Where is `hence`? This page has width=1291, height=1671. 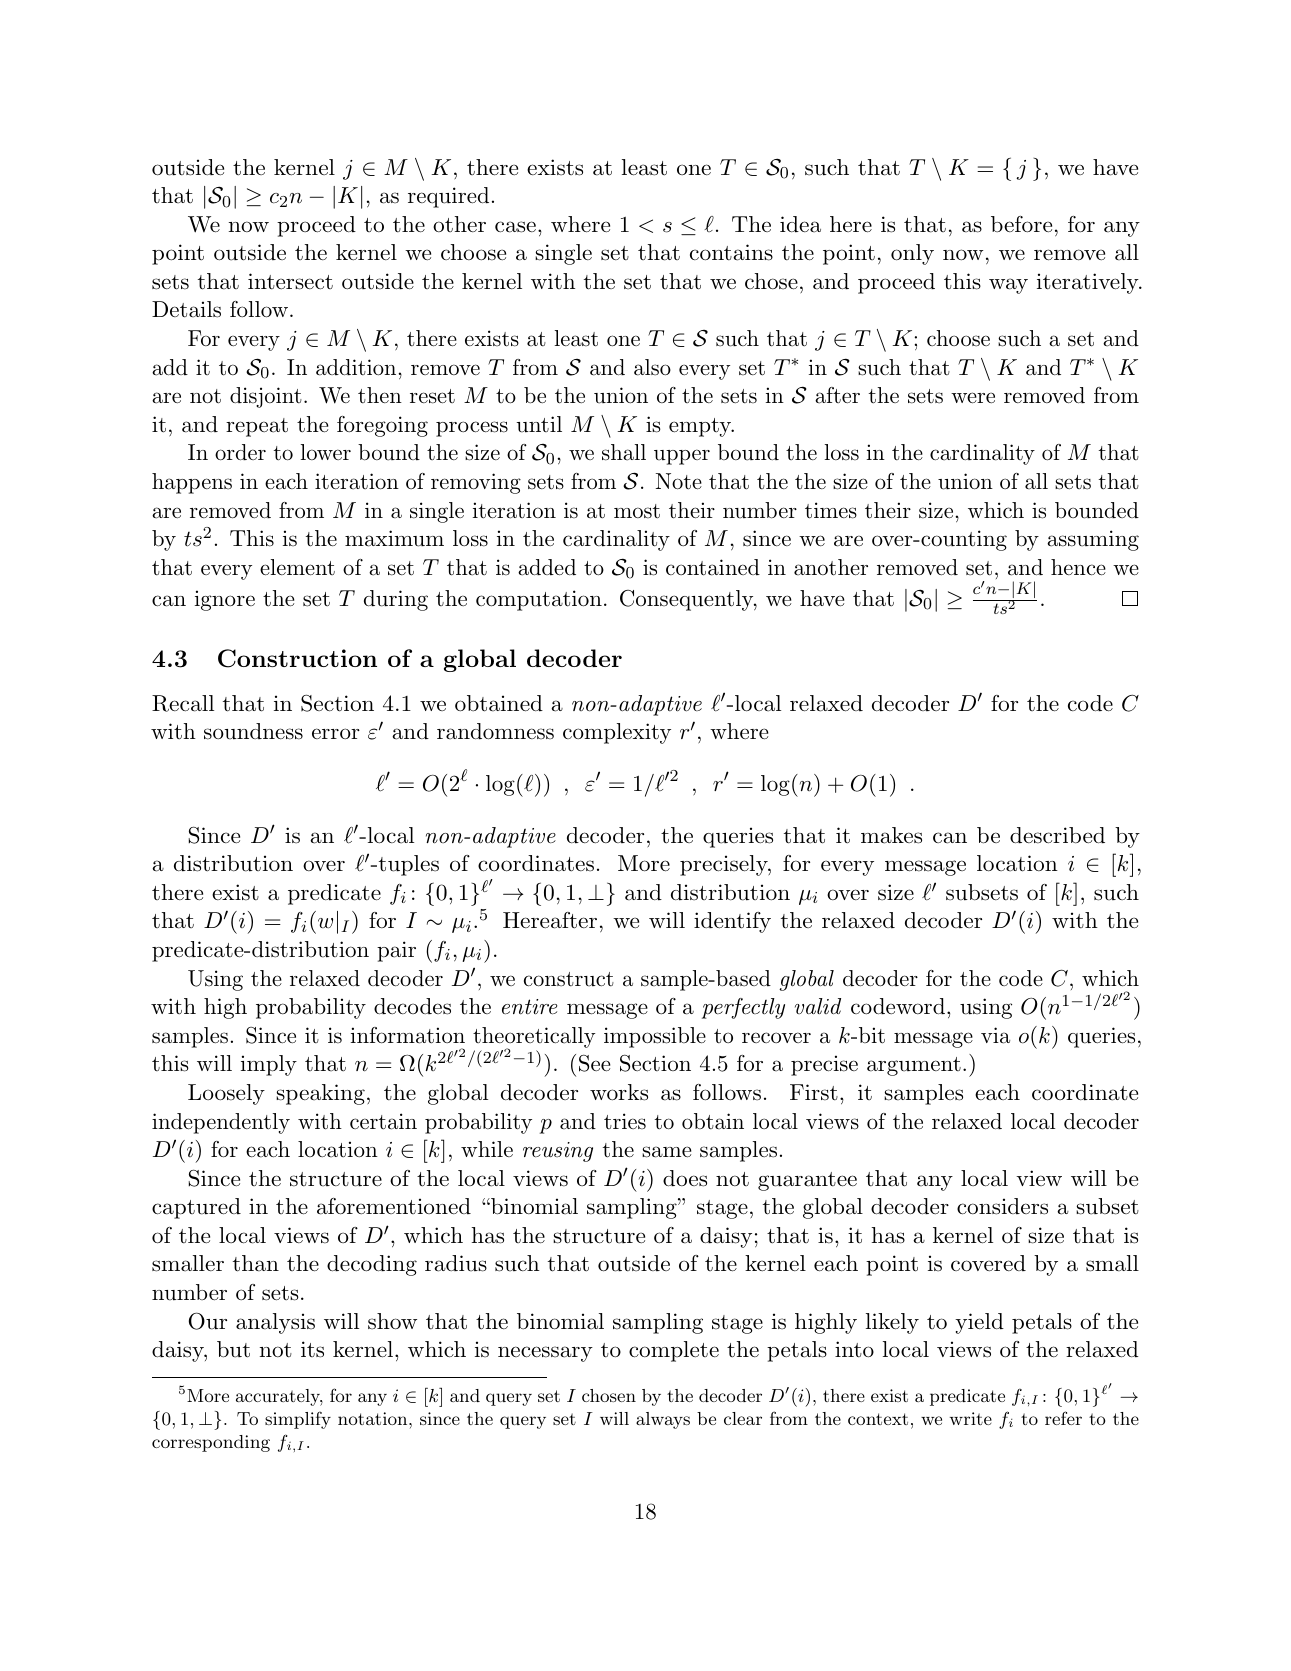 hence is located at coordinates (1078, 567).
